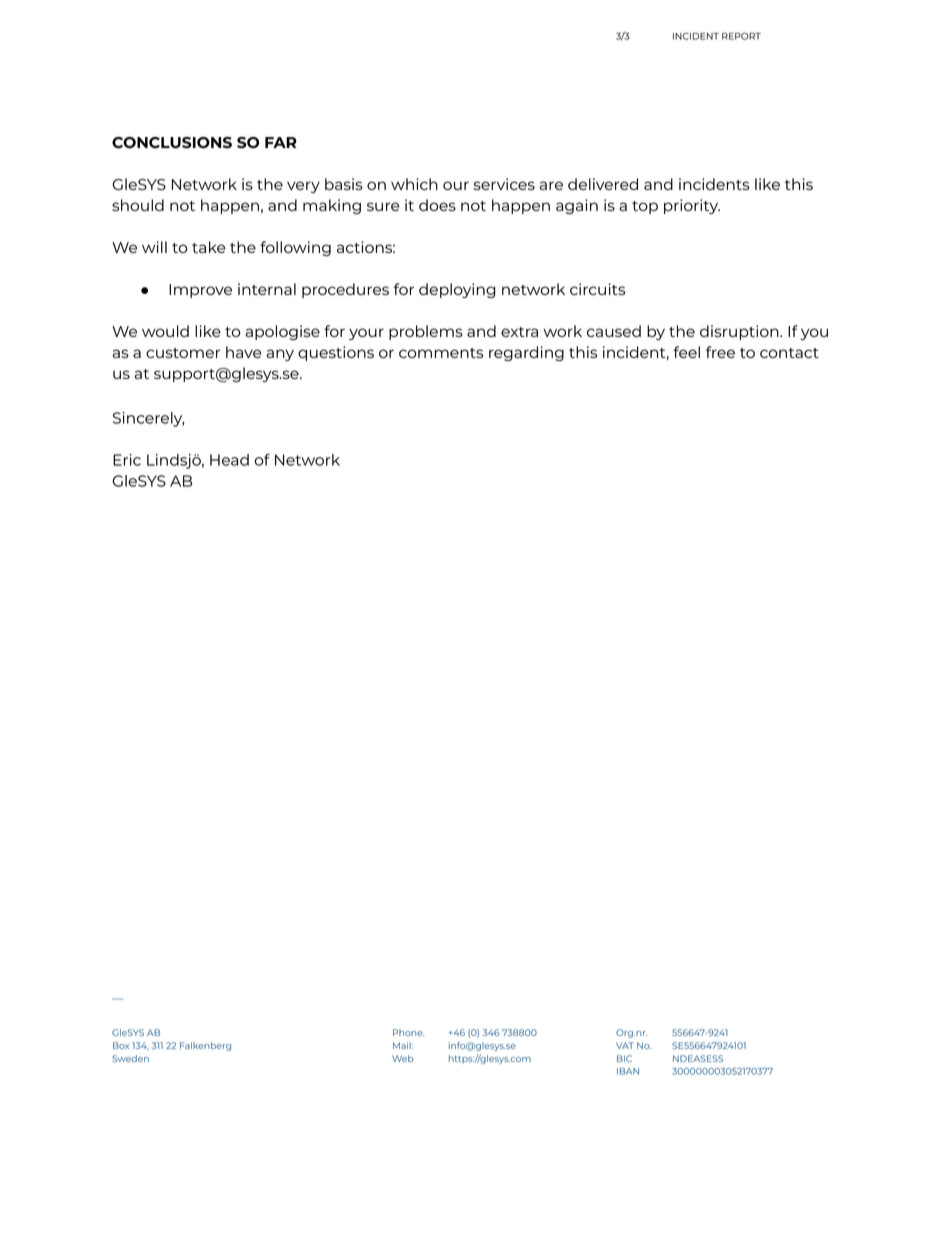 The height and width of the screenshot is (1233, 952). I want to click on Box, so click(121, 1045).
